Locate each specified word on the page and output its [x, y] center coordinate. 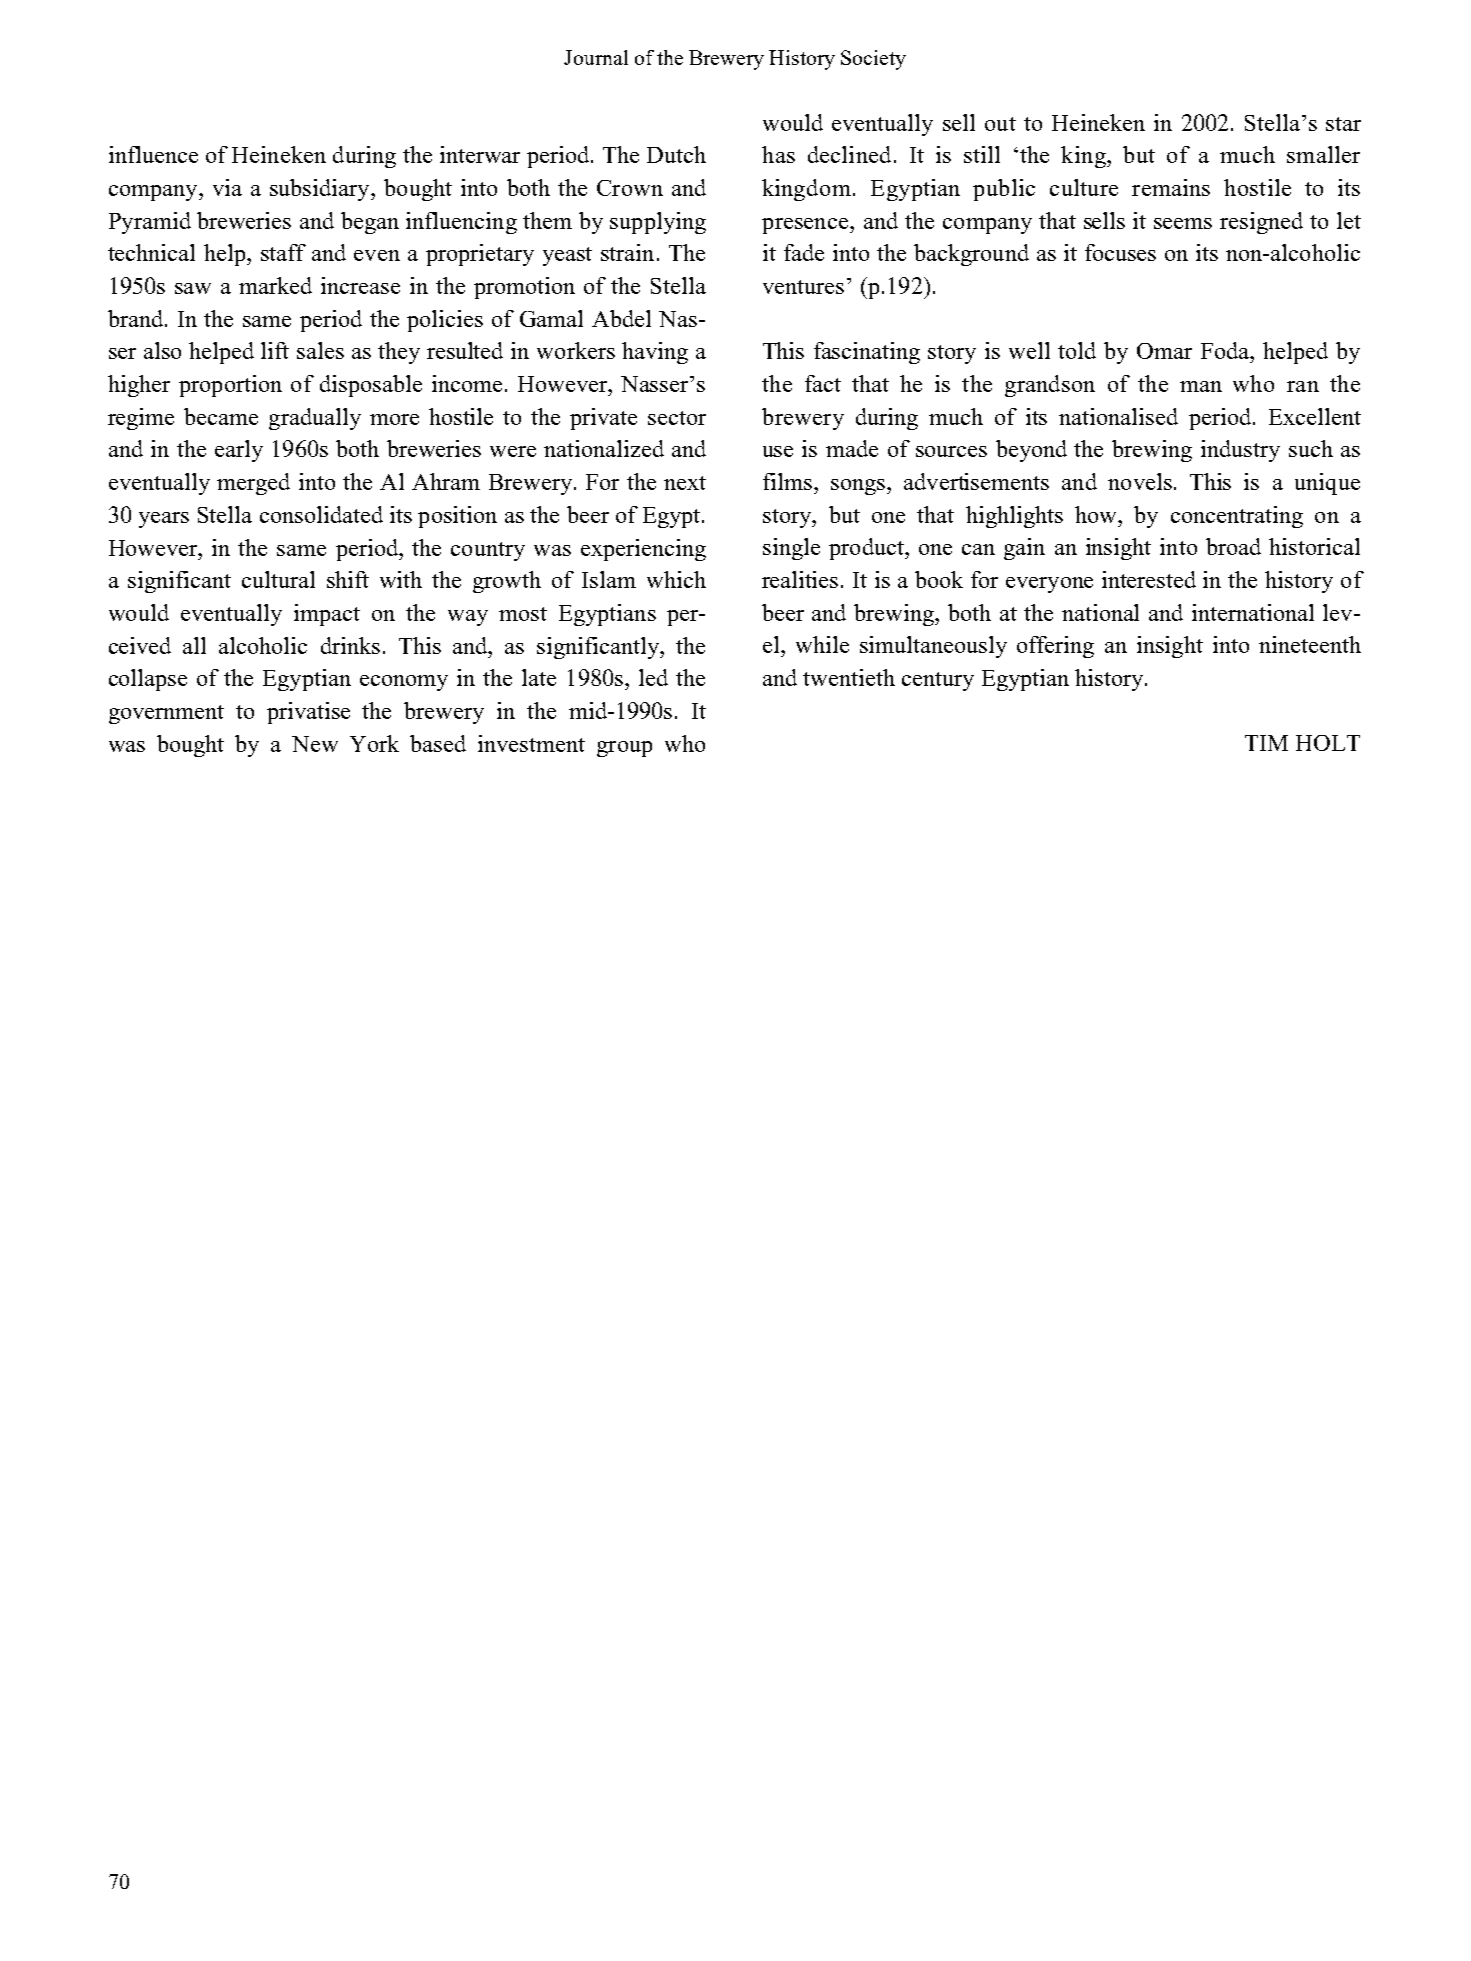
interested [1149, 579]
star [1343, 124]
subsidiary [321, 190]
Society [873, 60]
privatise [308, 713]
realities [800, 579]
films [787, 481]
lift [275, 350]
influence [153, 154]
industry [1240, 451]
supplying [658, 223]
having [655, 353]
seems [1183, 223]
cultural [278, 579]
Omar [1164, 351]
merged [253, 484]
